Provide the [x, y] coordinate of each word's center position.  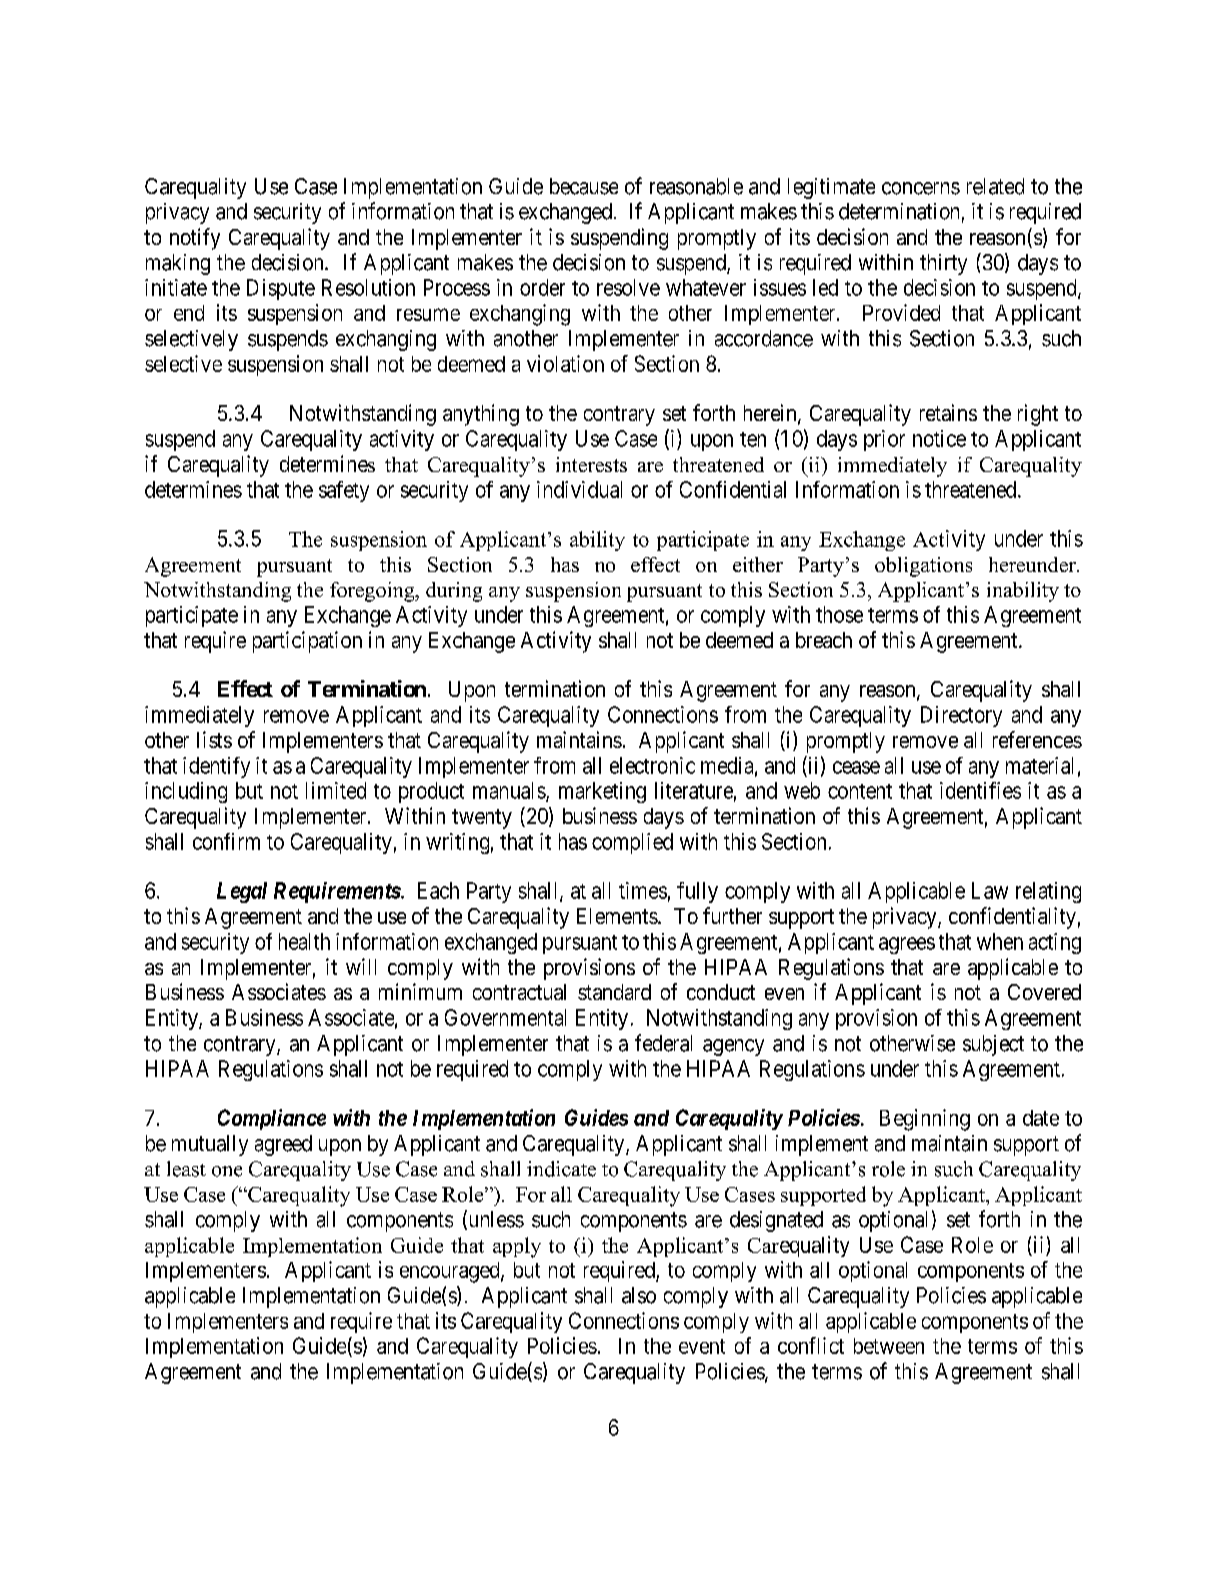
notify [195, 239]
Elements [617, 916]
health [304, 941]
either [758, 564]
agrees [907, 945]
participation [307, 642]
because [584, 186]
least [186, 1169]
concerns [921, 188]
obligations [923, 567]
